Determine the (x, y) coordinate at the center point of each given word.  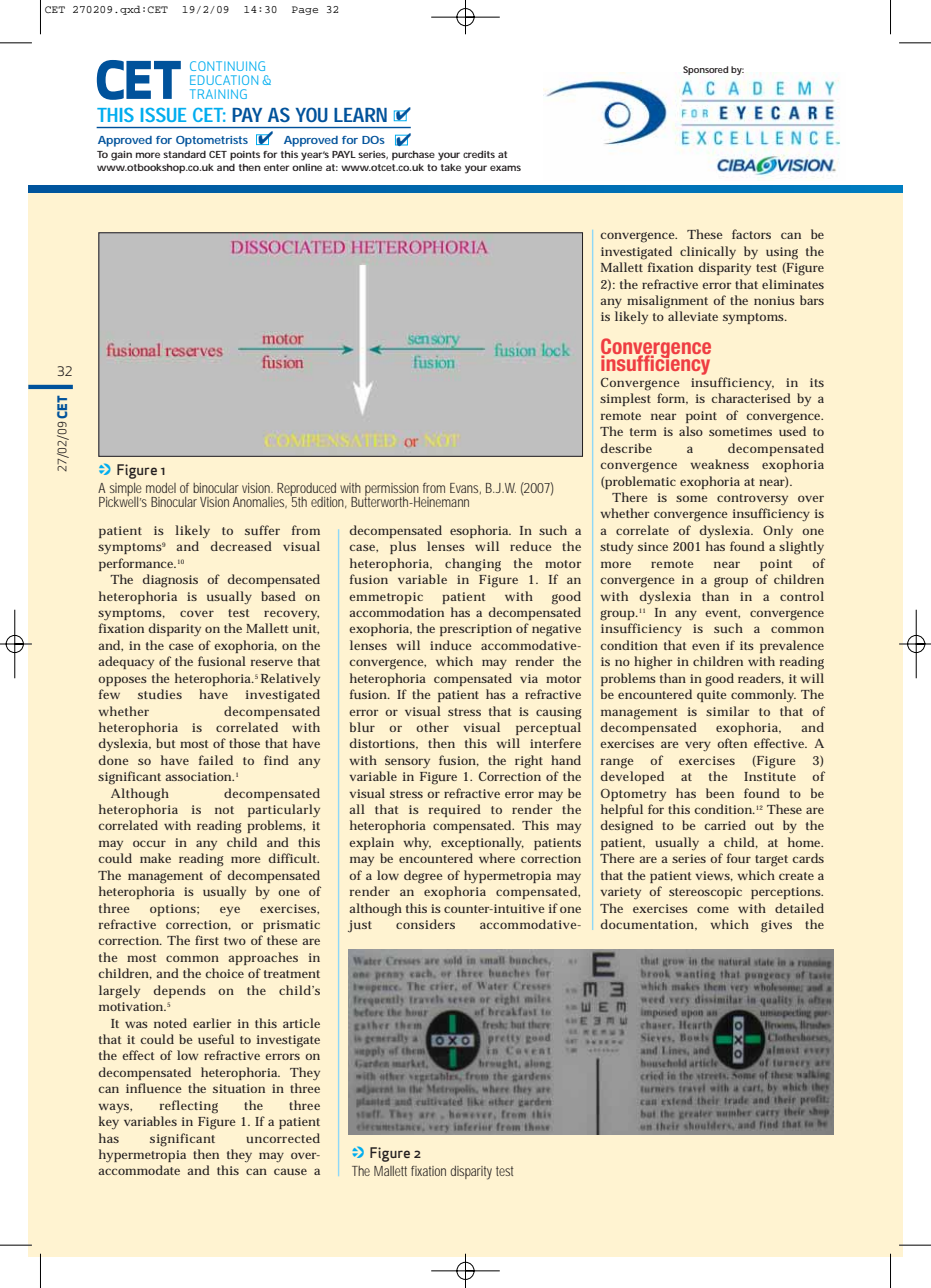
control (802, 596)
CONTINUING (227, 66)
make (155, 858)
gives (776, 926)
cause (290, 1171)
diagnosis (170, 581)
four (739, 858)
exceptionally (482, 843)
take (451, 167)
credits (479, 154)
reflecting (189, 1107)
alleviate (693, 316)
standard (184, 154)
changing (473, 565)
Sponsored (705, 70)
